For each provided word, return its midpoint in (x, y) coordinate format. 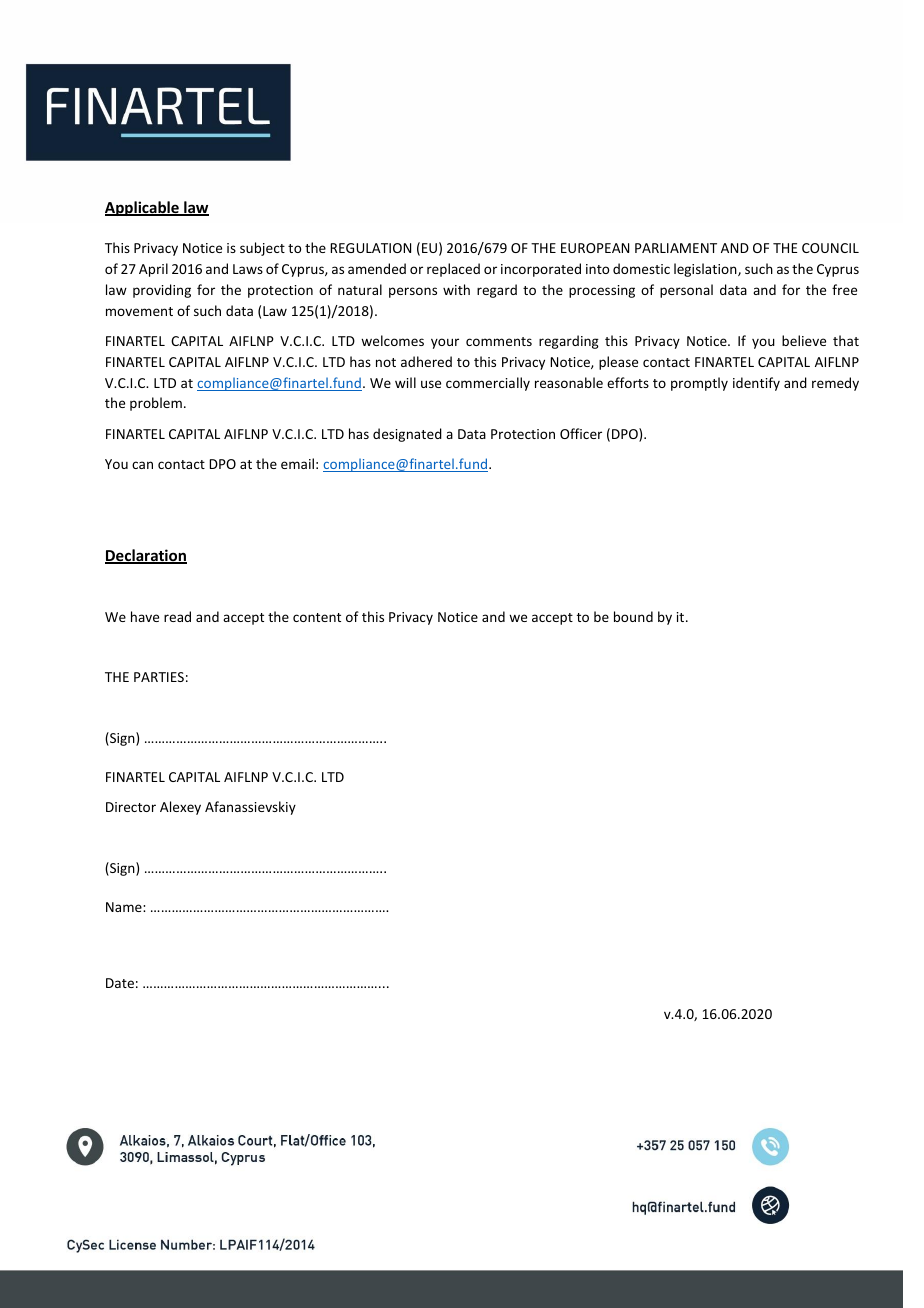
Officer (581, 433)
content (317, 617)
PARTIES (159, 677)
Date (120, 983)
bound (633, 616)
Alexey (180, 808)
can (142, 465)
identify (756, 384)
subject (262, 249)
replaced (453, 270)
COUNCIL (830, 248)
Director (131, 807)
